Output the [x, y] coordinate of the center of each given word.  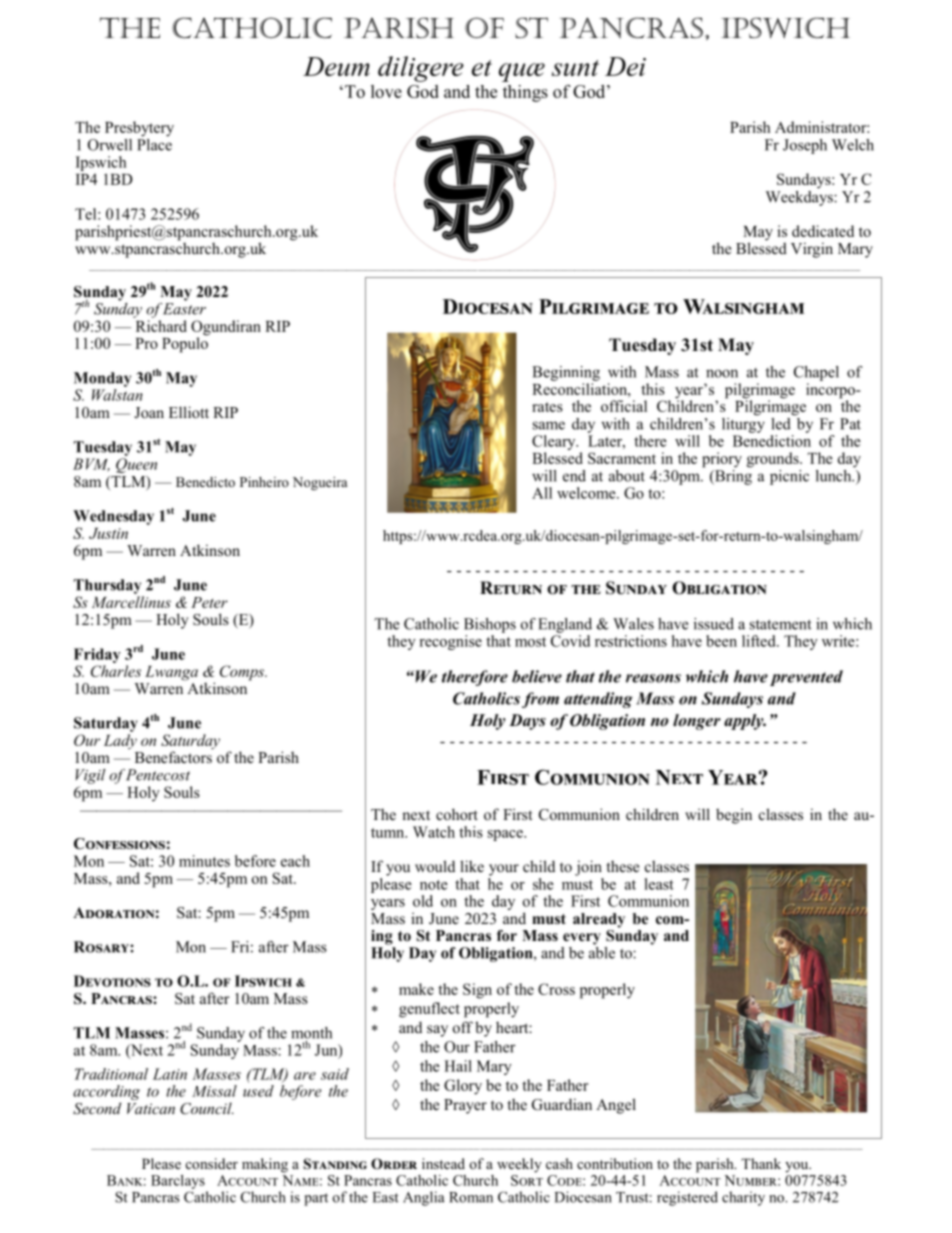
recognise [451, 642]
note [434, 885]
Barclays [178, 1182]
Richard [161, 326]
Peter [209, 602]
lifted [760, 641]
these [623, 866]
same [549, 425]
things [525, 93]
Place [154, 143]
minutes [204, 861]
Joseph [805, 146]
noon [722, 373]
